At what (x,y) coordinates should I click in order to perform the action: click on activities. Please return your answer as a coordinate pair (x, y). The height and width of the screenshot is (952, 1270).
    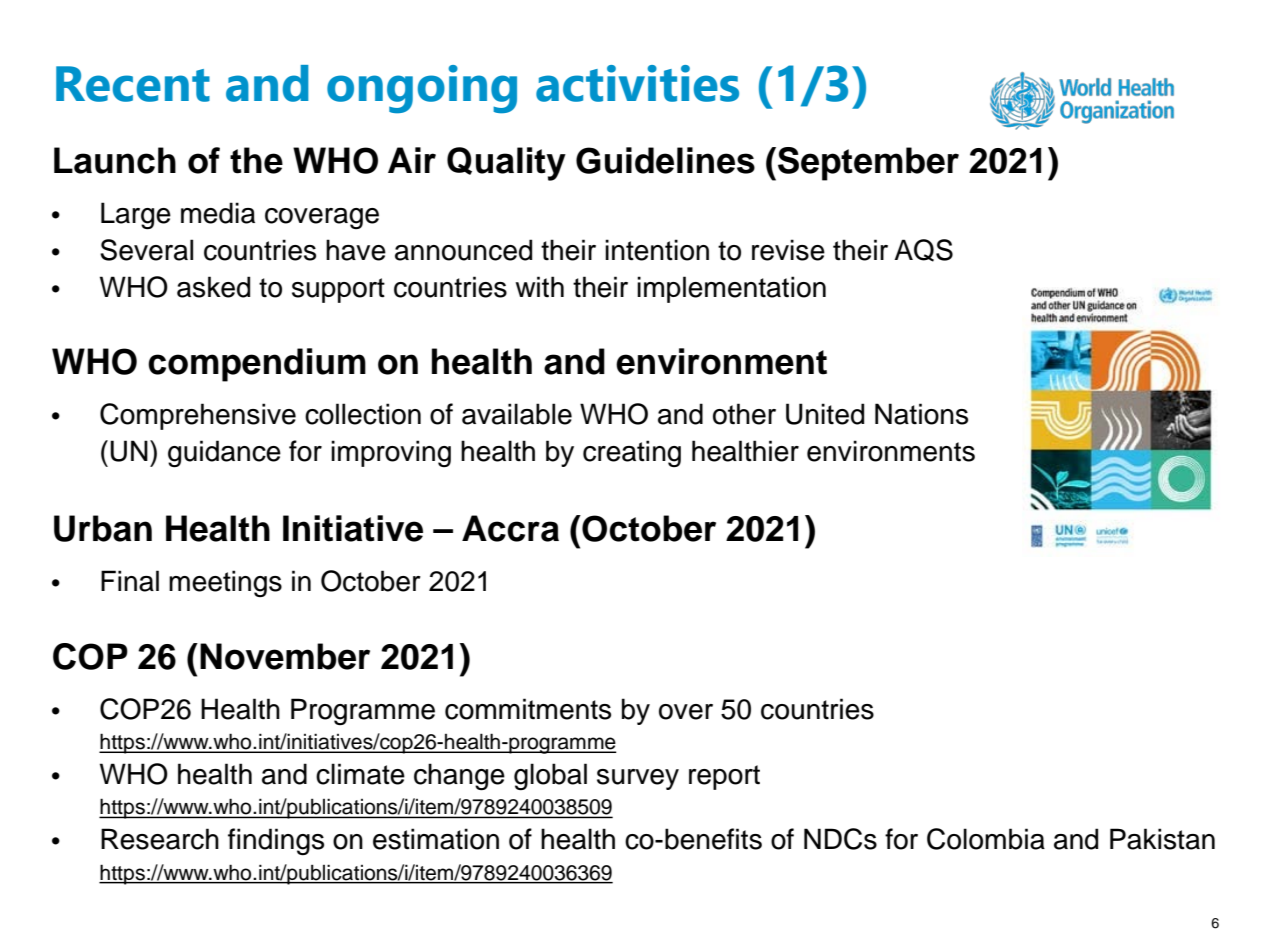
    Looking at the image, I should click on (637, 83).
